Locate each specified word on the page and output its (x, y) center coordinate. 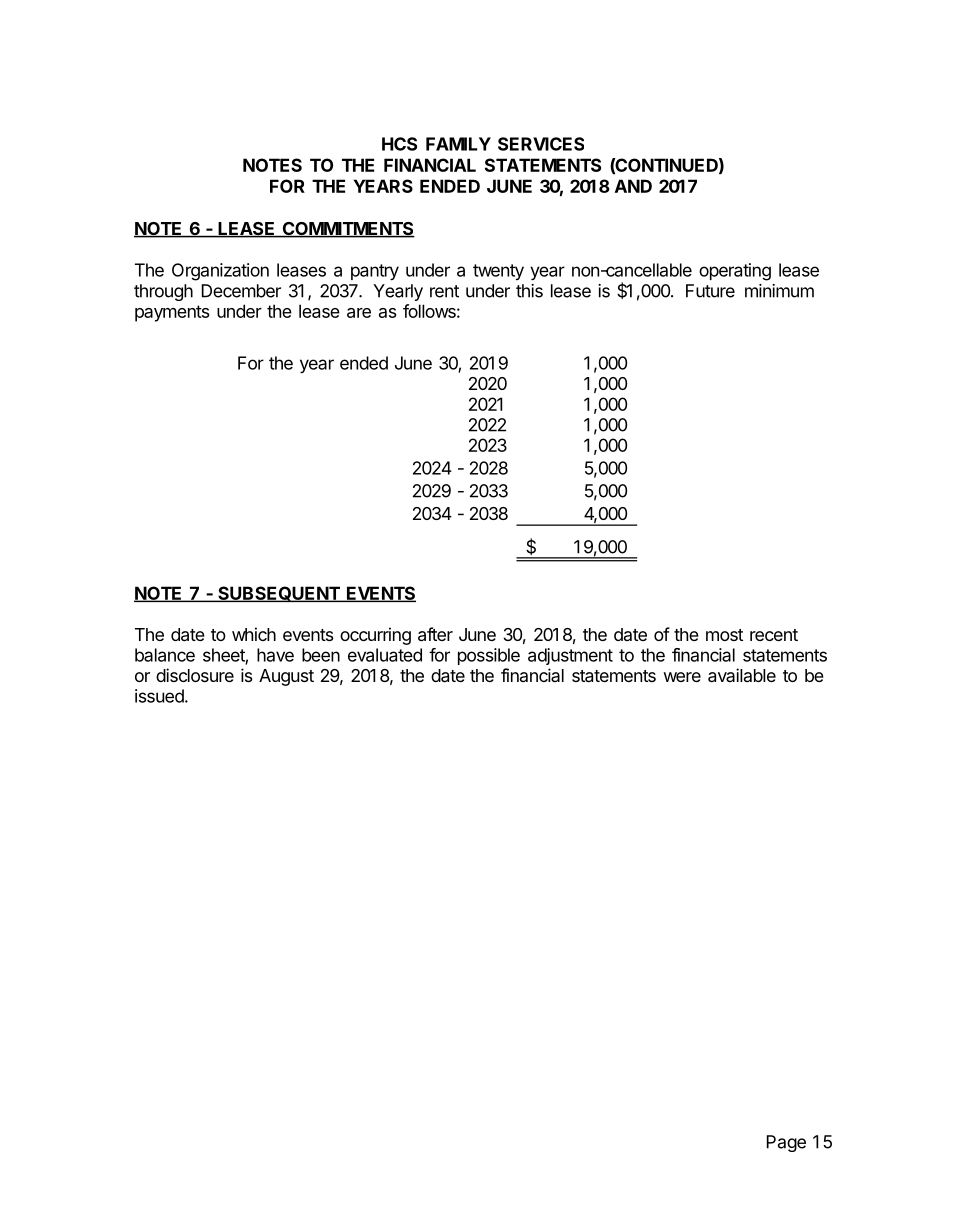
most (724, 635)
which (254, 634)
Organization (220, 272)
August (286, 677)
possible (489, 656)
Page (786, 1143)
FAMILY (458, 144)
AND (633, 186)
